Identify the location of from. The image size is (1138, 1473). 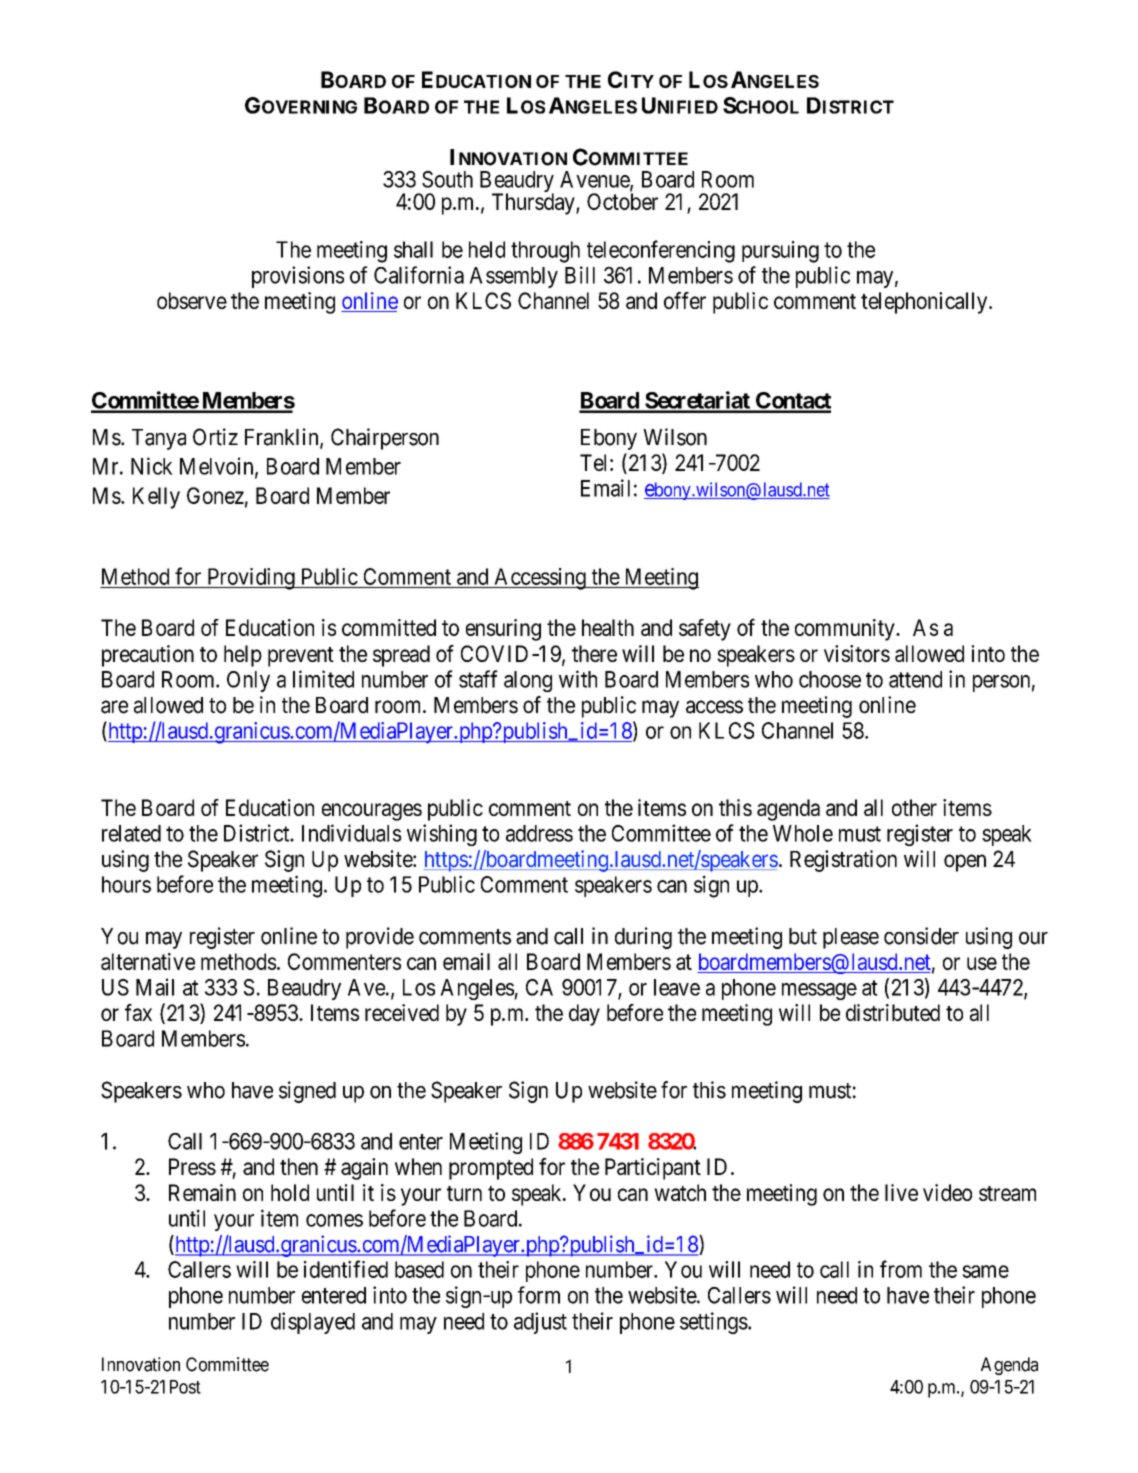
(901, 1269).
